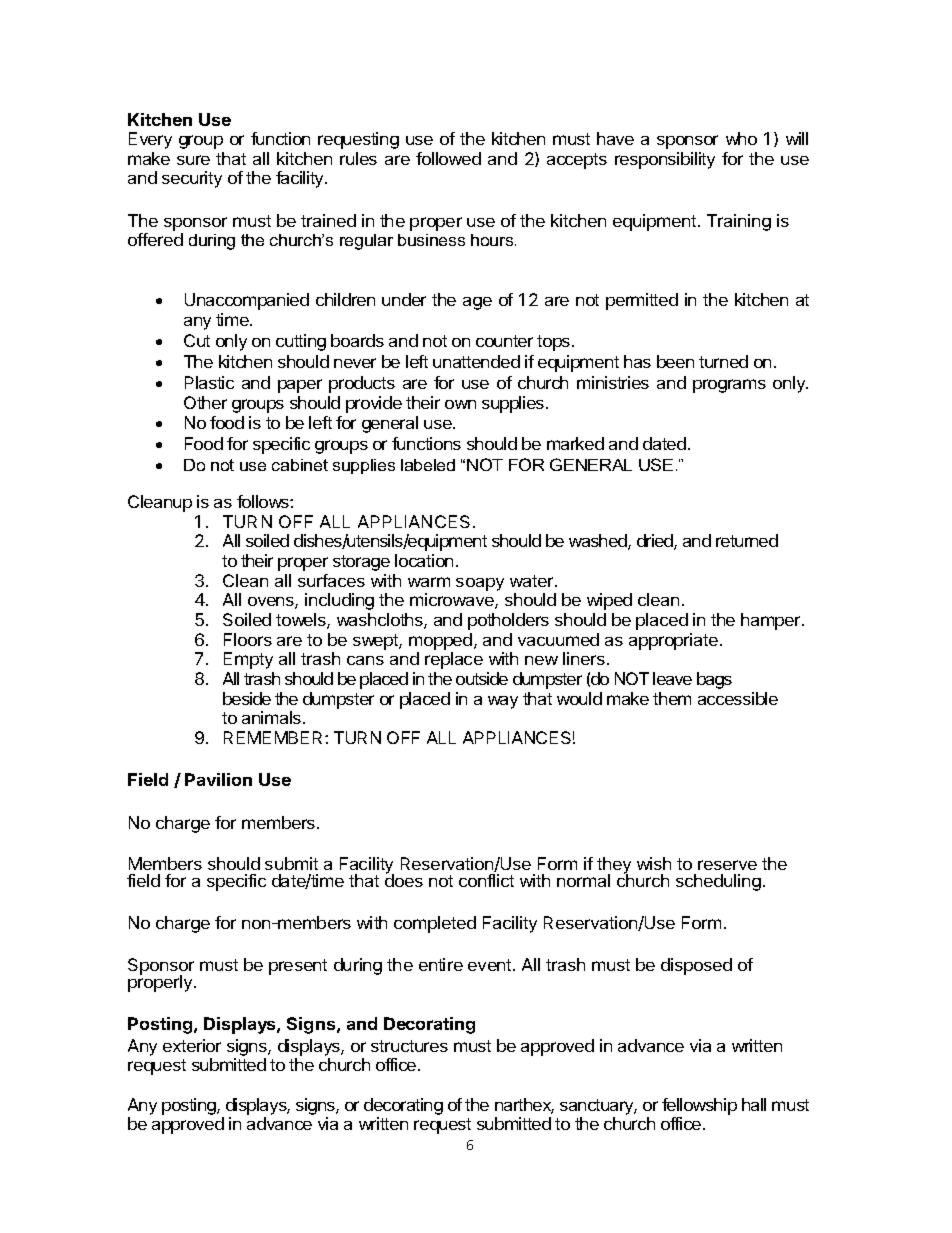 The height and width of the screenshot is (1233, 952). What do you see at coordinates (331, 580) in the screenshot?
I see `surfaces` at bounding box center [331, 580].
